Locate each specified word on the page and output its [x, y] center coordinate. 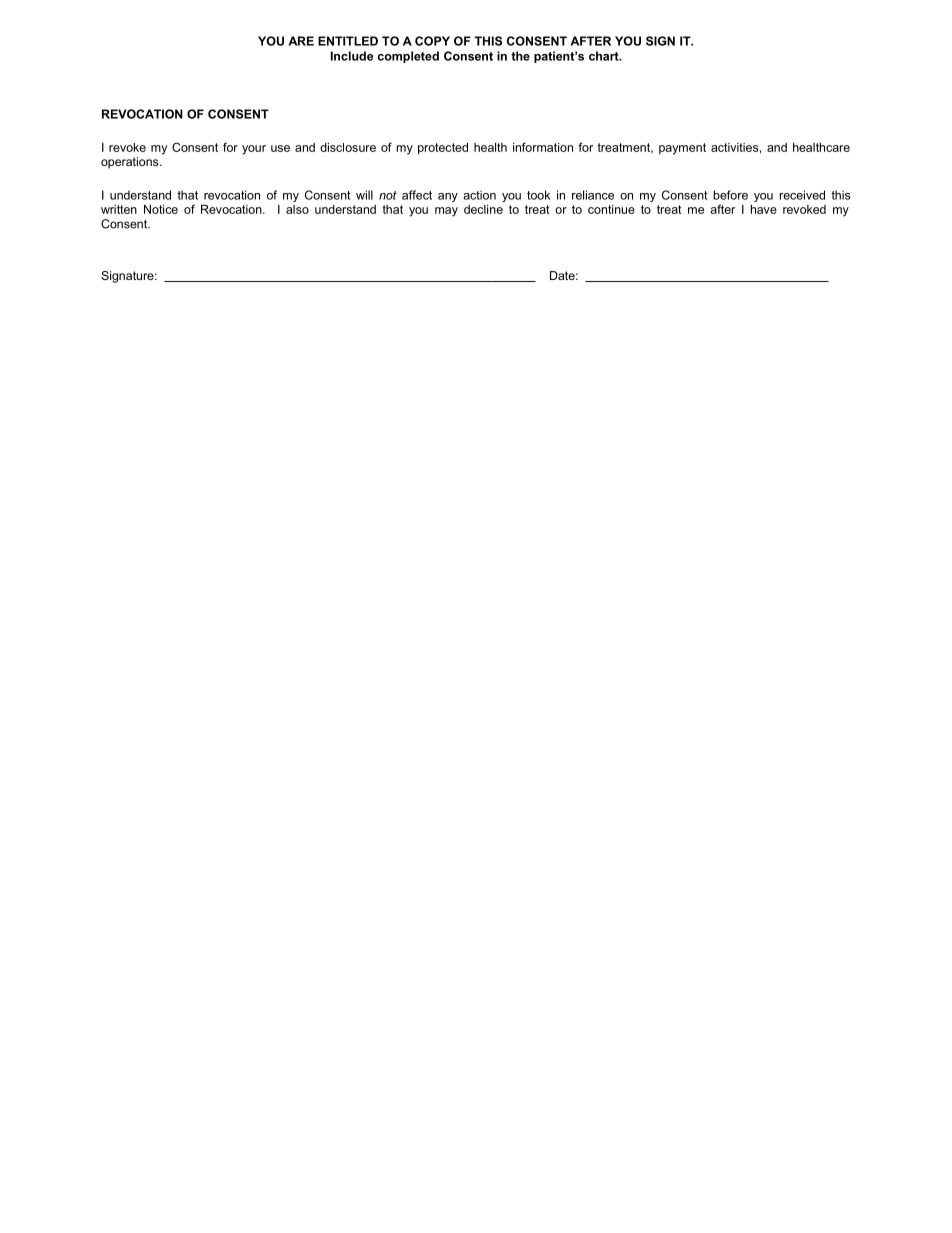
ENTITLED [348, 41]
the [520, 56]
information [543, 147]
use [280, 148]
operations [131, 163]
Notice [161, 209]
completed [408, 57]
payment [682, 149]
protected [443, 149]
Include [352, 56]
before [731, 195]
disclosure [348, 147]
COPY [432, 41]
